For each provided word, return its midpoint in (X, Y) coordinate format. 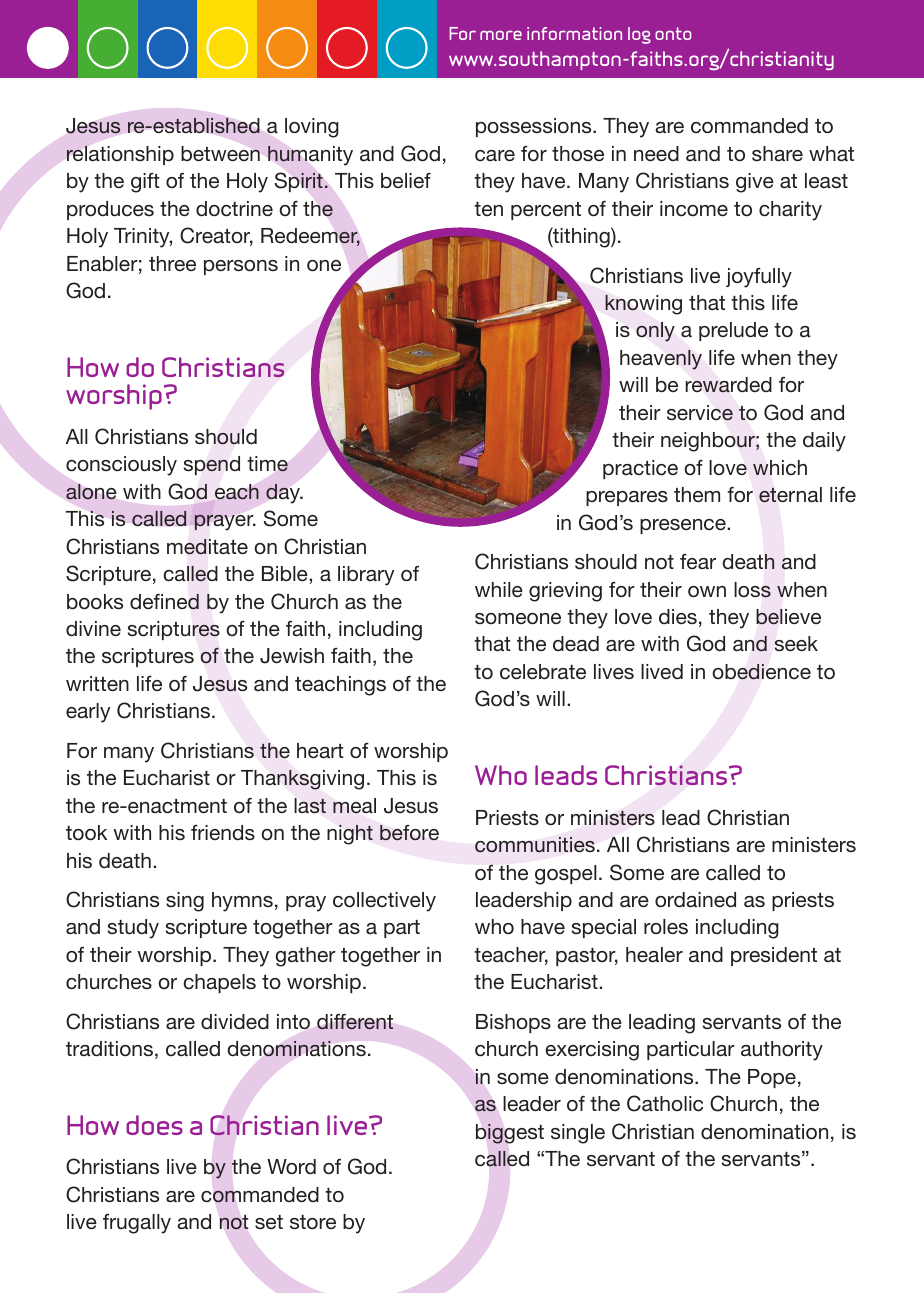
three (172, 263)
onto (673, 33)
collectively (384, 902)
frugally (137, 1224)
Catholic (665, 1103)
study (133, 929)
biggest (510, 1134)
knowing (643, 305)
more (501, 35)
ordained (695, 899)
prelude (733, 331)
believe (788, 617)
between (220, 153)
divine (93, 628)
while (499, 589)
